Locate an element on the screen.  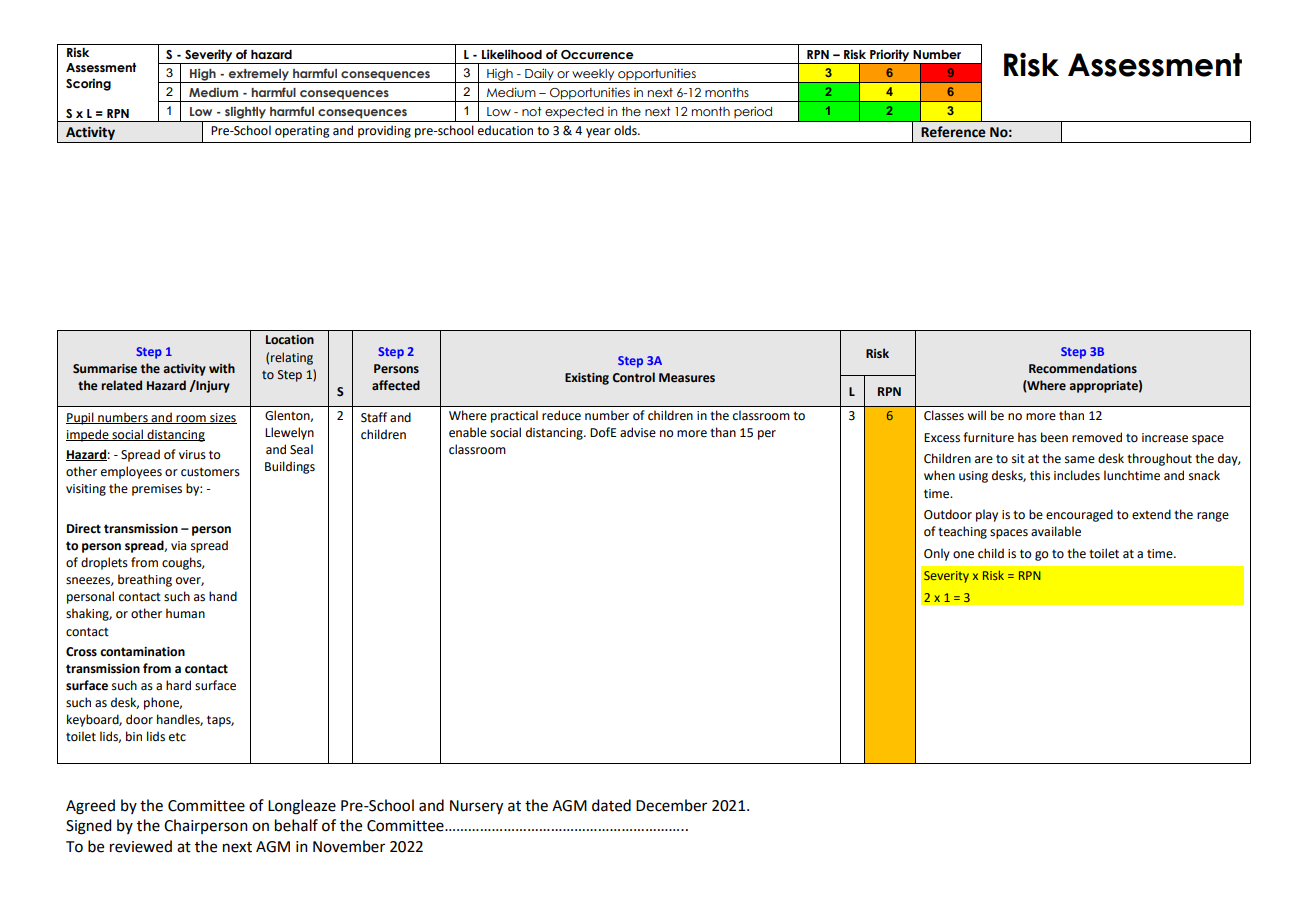
extremely is located at coordinates (259, 76).
